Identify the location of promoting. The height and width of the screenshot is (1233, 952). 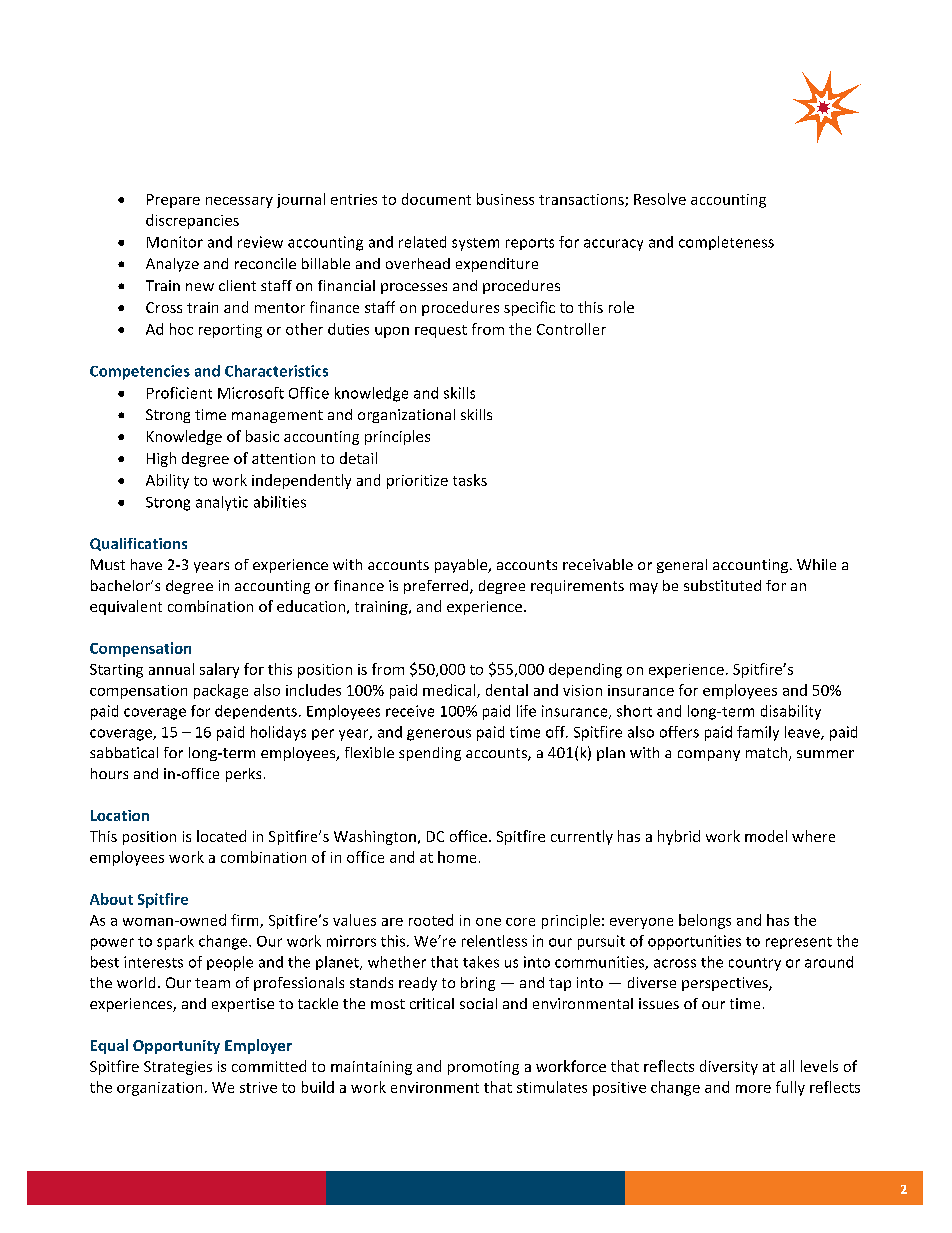
(483, 1068).
